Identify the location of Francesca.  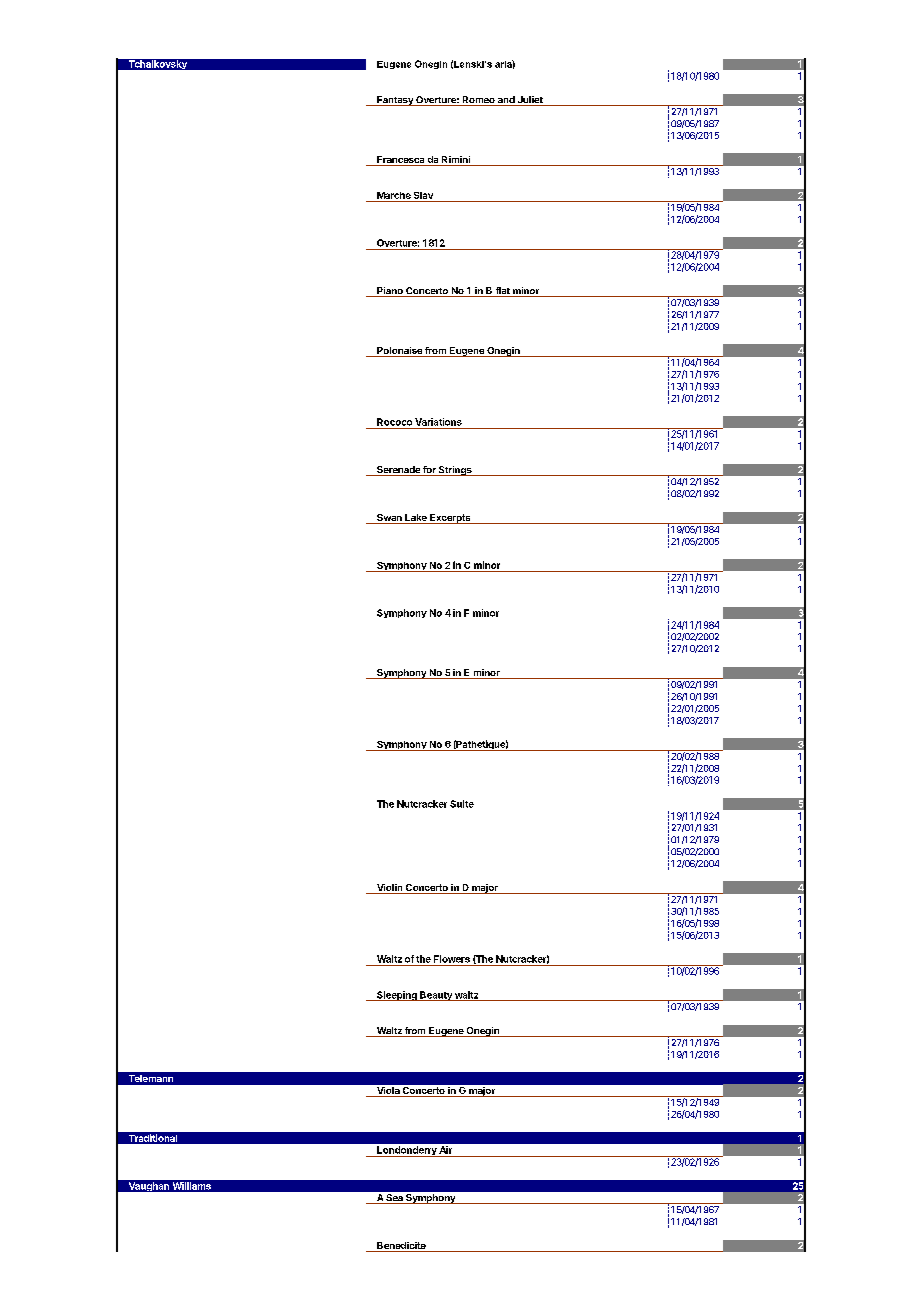
(401, 161).
